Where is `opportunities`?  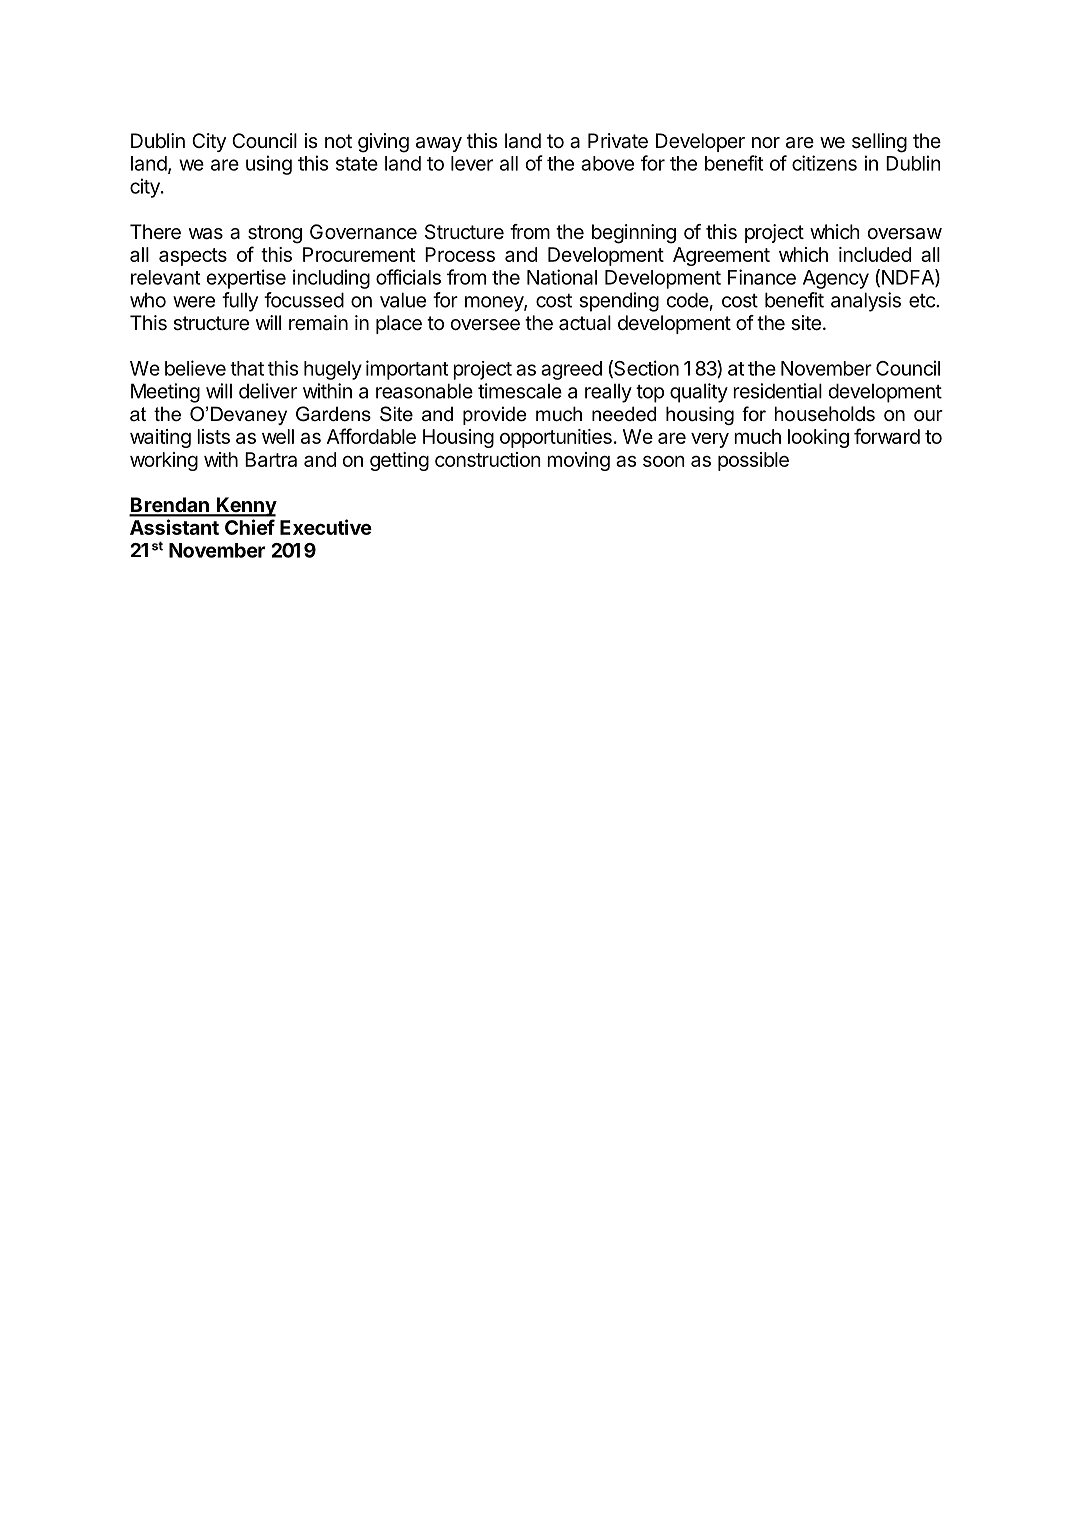
opportunities is located at coordinates (556, 438).
